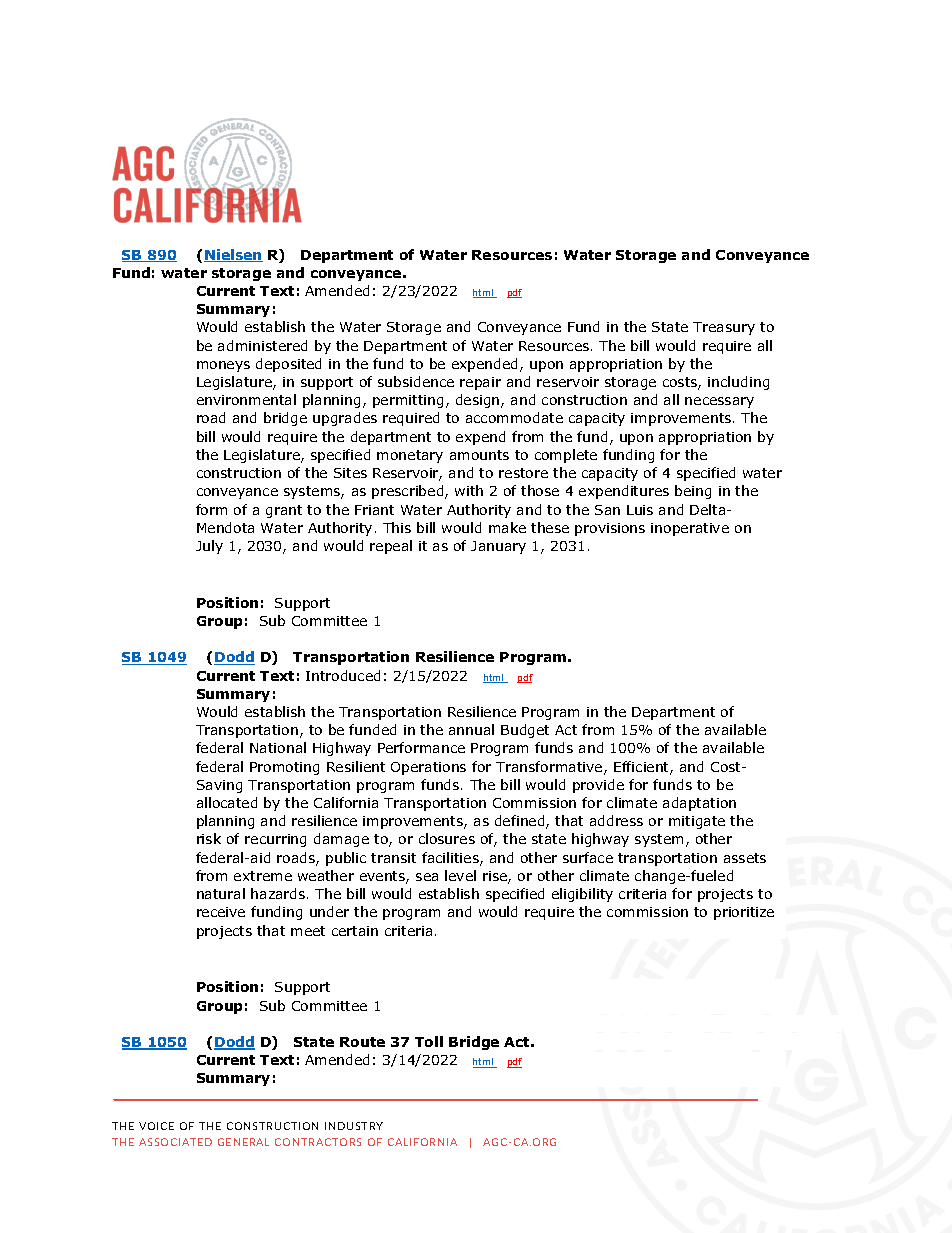  Describe the element at coordinates (697, 822) in the page. I see `mitigate` at that location.
